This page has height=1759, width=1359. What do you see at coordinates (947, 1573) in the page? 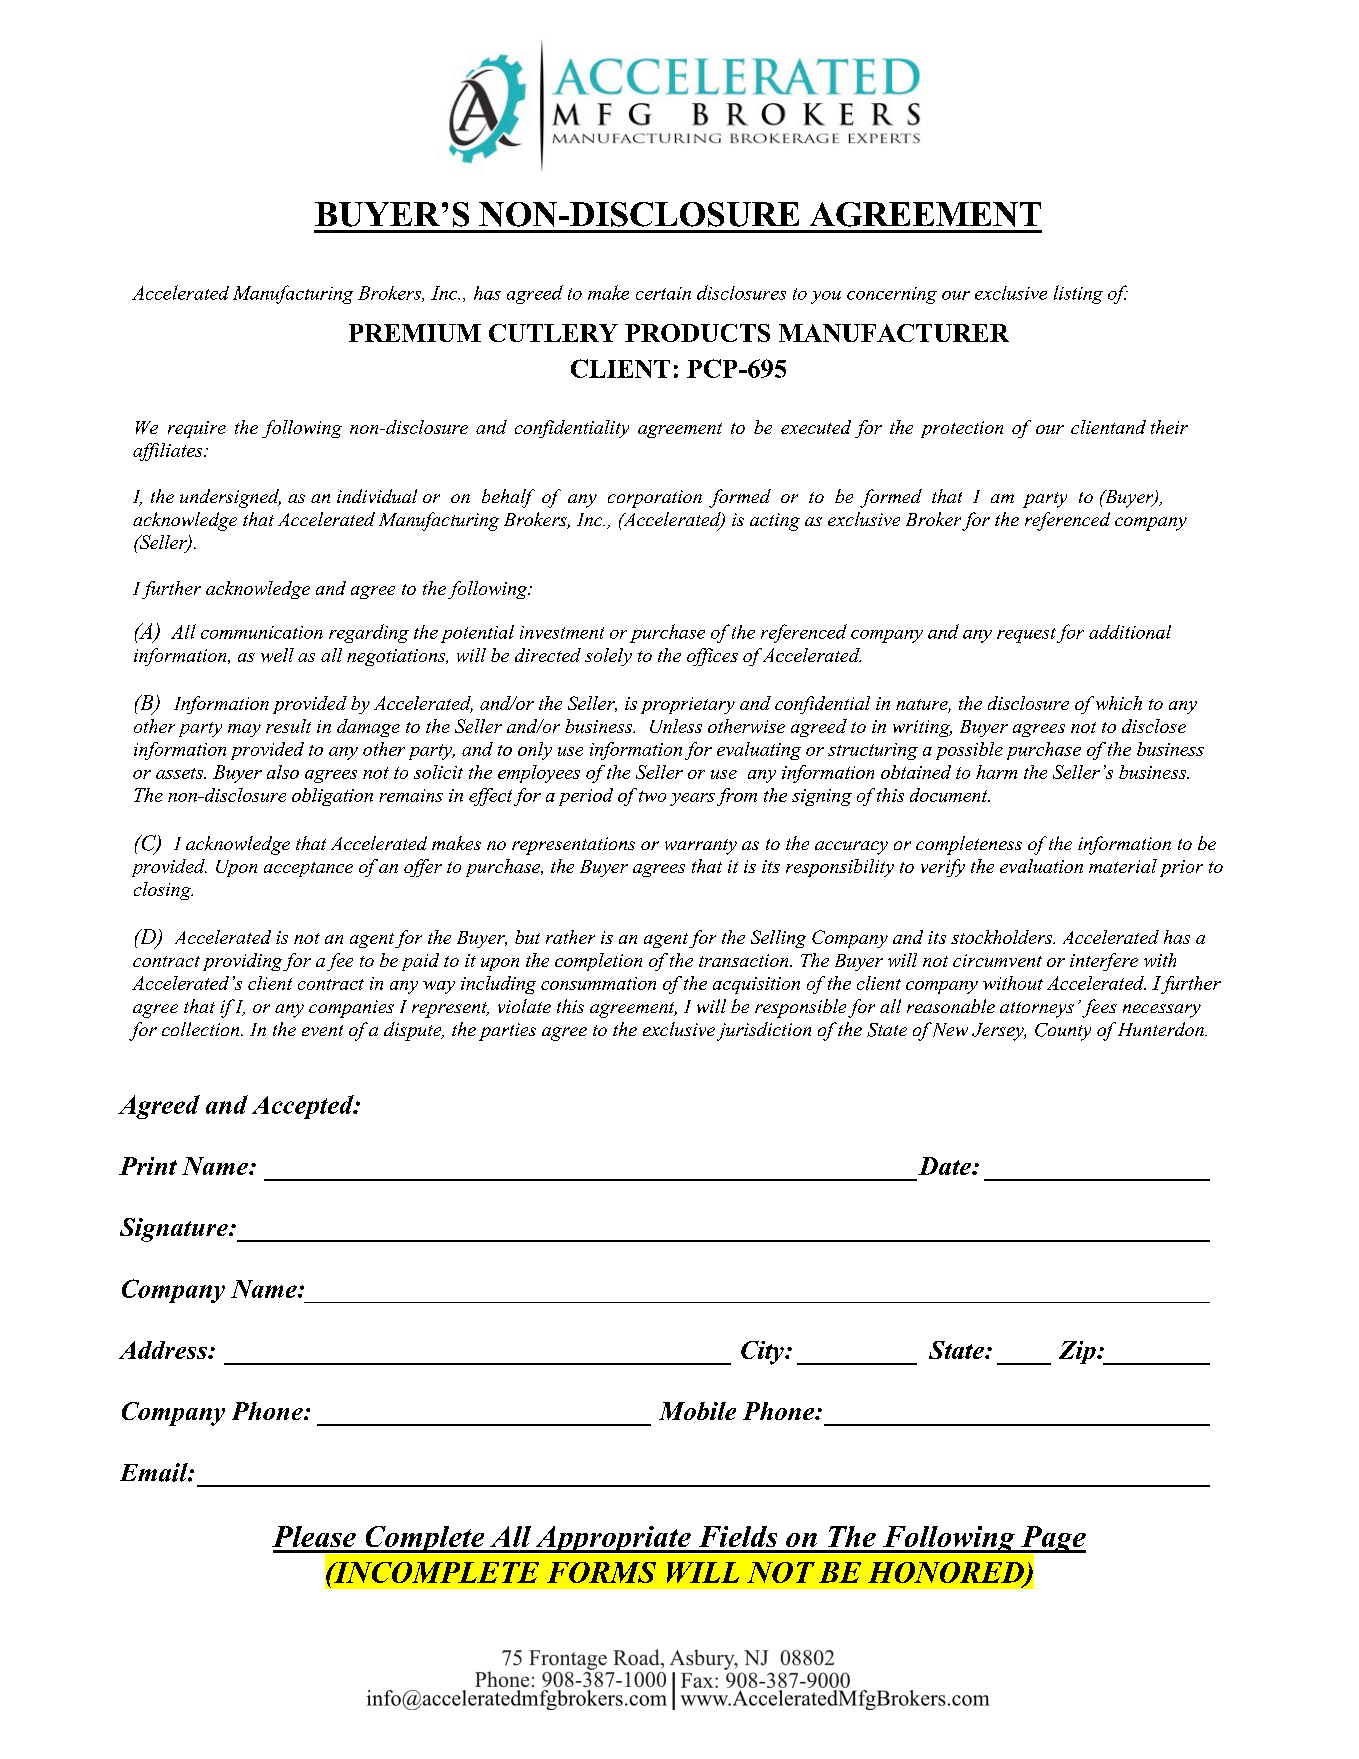
I see `HONORED` at bounding box center [947, 1573].
